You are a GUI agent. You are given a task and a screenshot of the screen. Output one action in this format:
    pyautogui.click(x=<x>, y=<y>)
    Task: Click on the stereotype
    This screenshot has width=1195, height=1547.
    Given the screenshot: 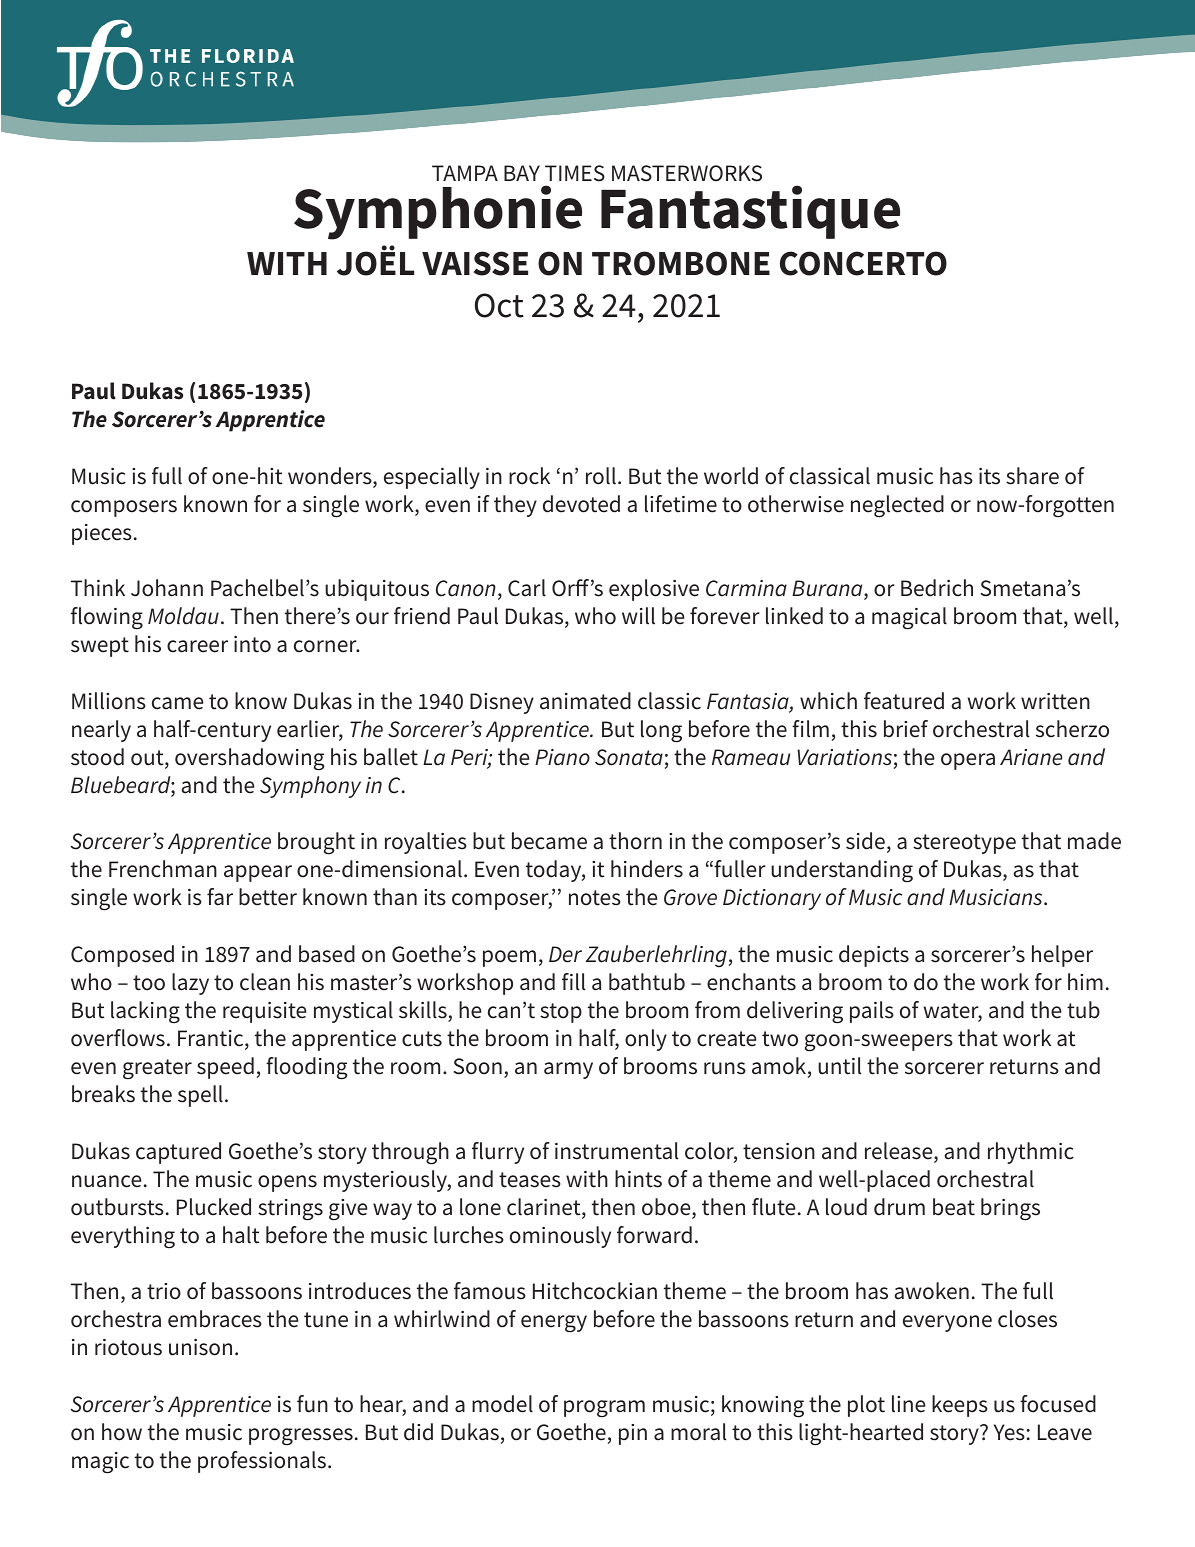 What is the action you would take?
    pyautogui.click(x=964, y=844)
